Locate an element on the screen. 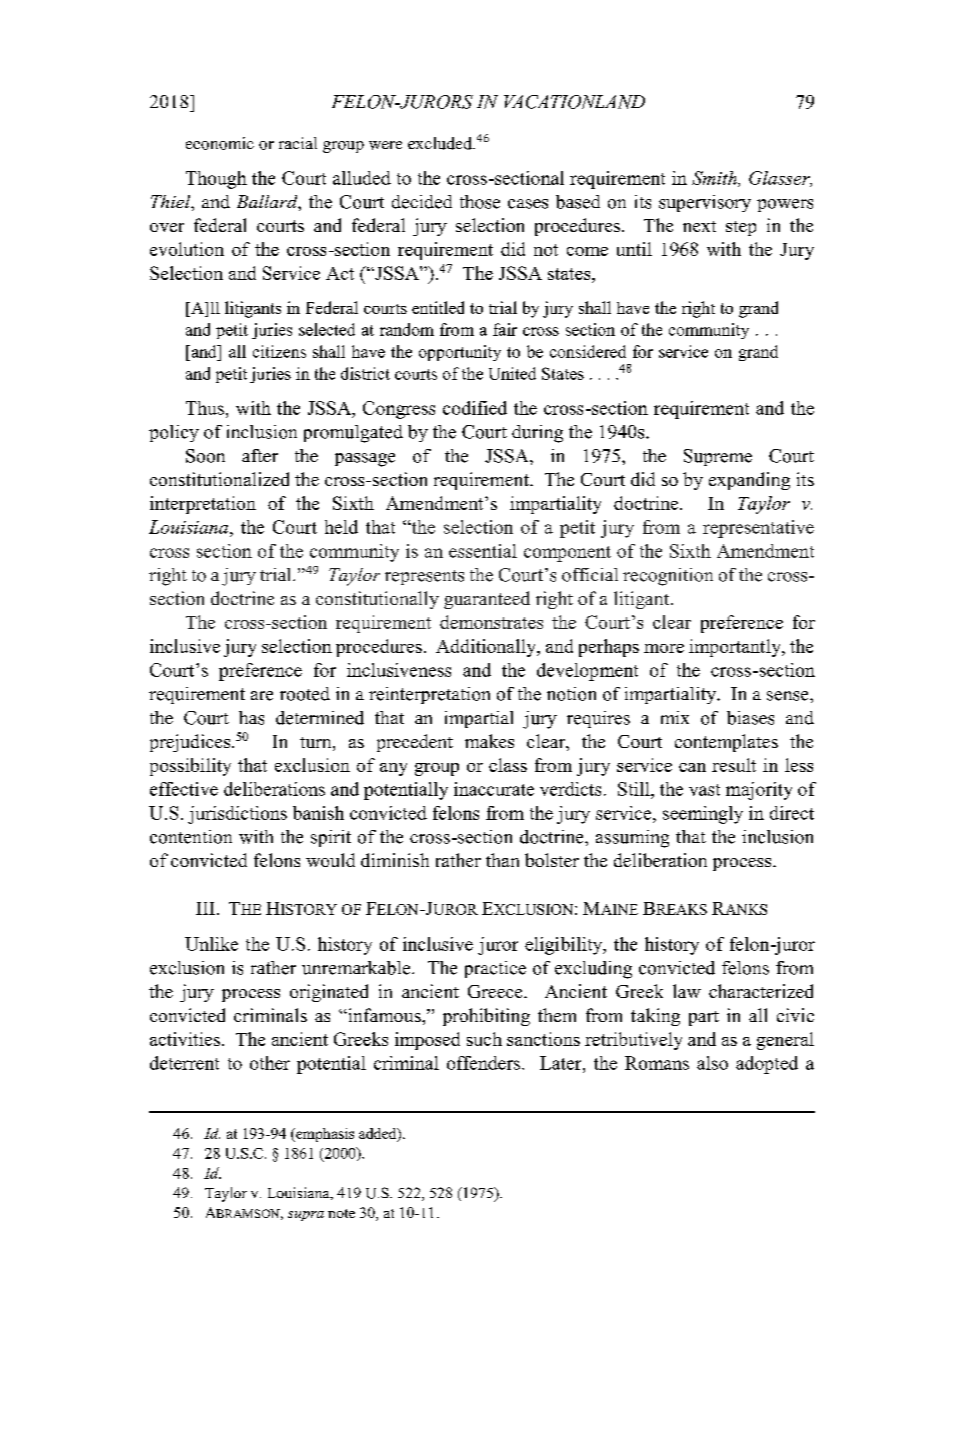 The image size is (964, 1429). importantly is located at coordinates (736, 648).
